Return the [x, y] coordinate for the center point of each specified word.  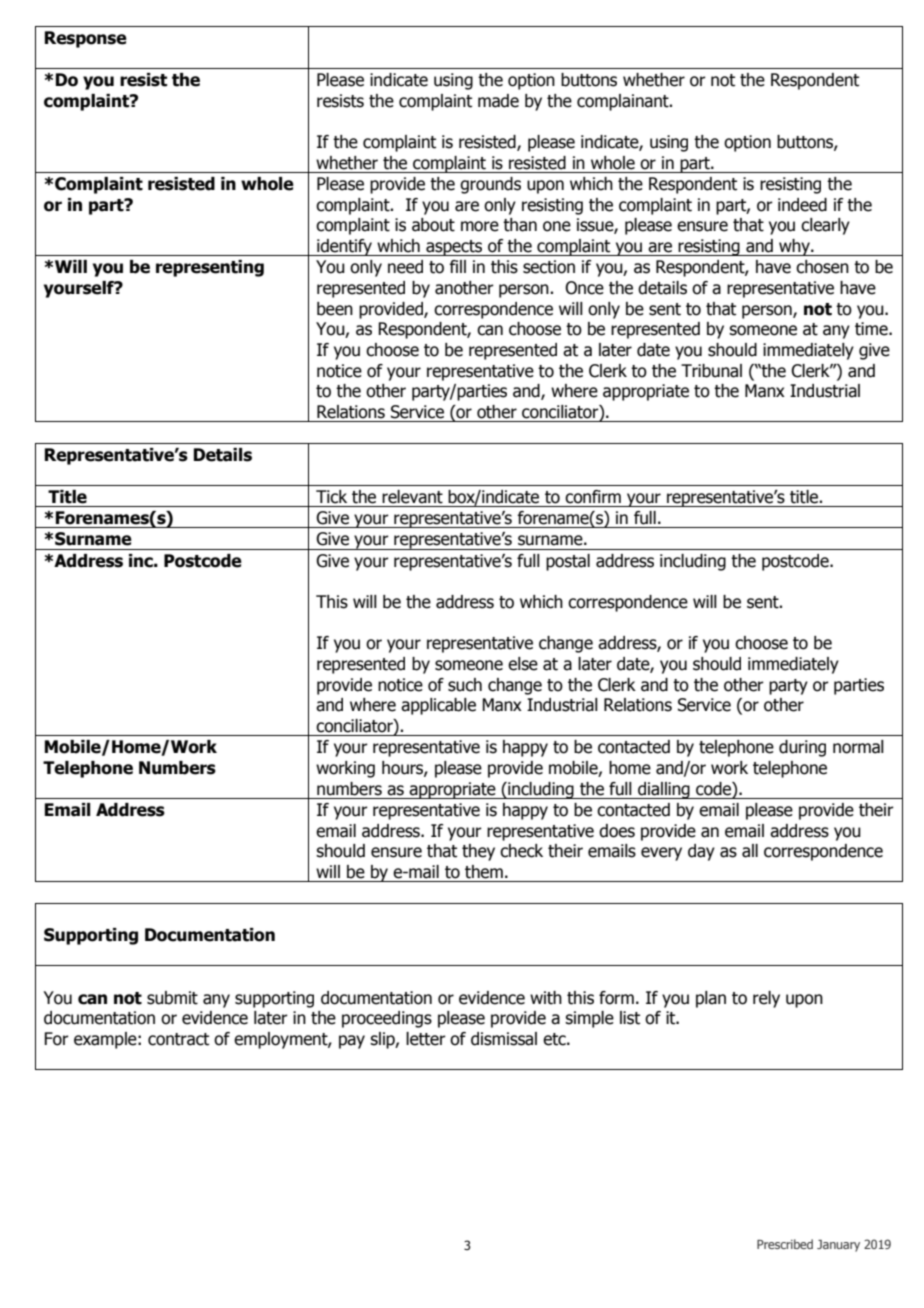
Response [86, 39]
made [498, 101]
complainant [624, 102]
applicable [438, 706]
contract [178, 1039]
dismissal [504, 1039]
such [465, 685]
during [802, 748]
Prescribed [785, 1244]
